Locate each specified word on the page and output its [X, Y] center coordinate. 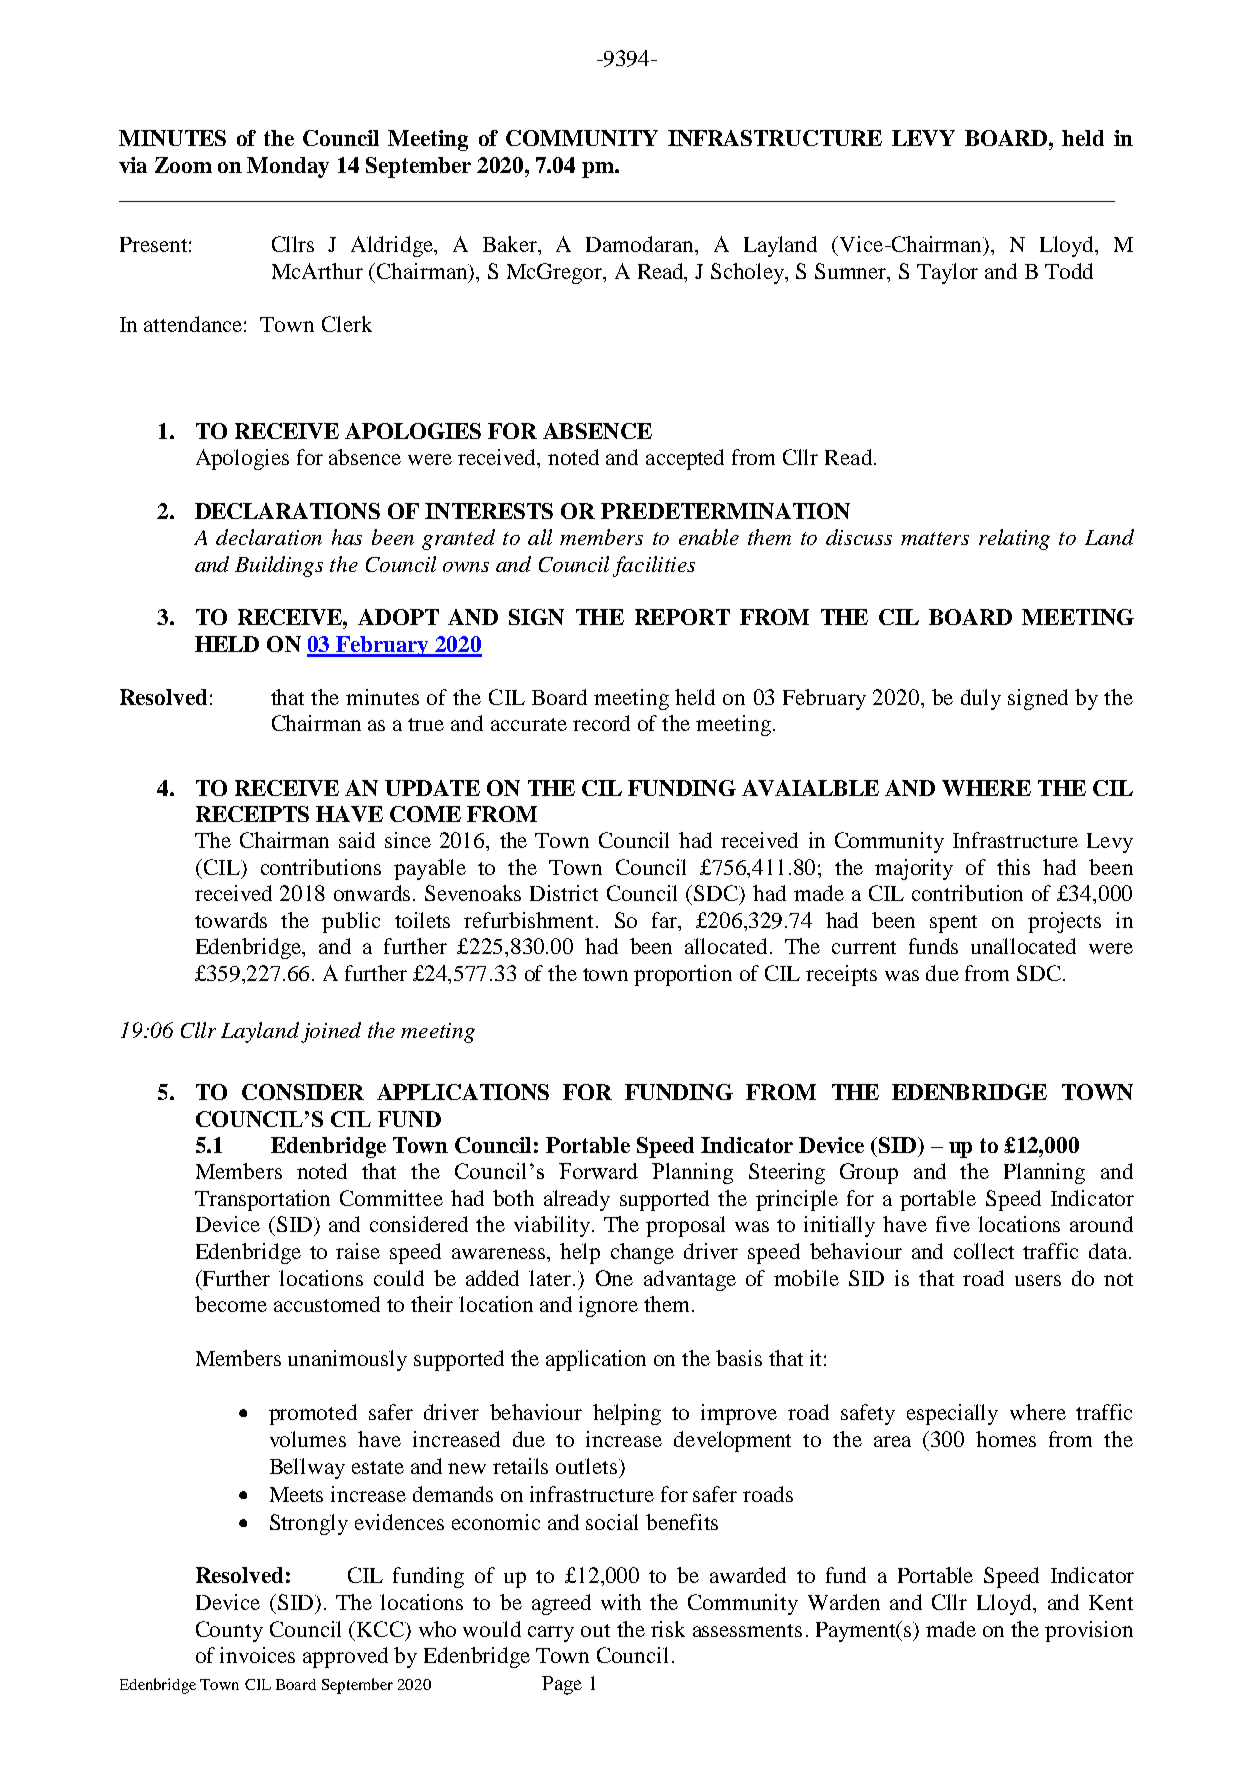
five [953, 1224]
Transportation [262, 1200]
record [601, 723]
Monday [288, 167]
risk [668, 1629]
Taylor [947, 273]
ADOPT [398, 617]
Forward [598, 1171]
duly [981, 699]
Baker [511, 245]
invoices [257, 1655]
